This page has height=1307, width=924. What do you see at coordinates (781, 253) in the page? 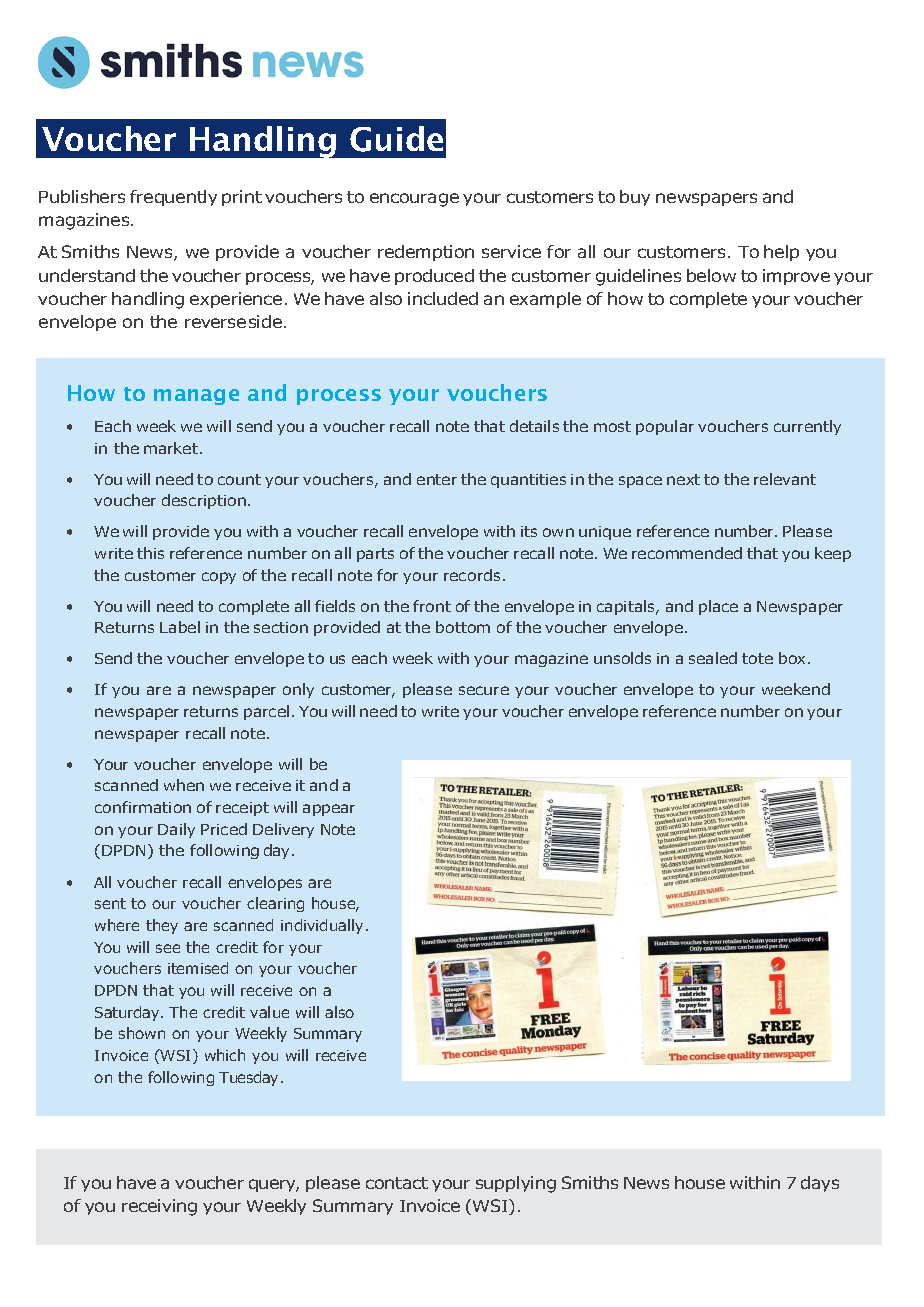
I see `help` at bounding box center [781, 253].
